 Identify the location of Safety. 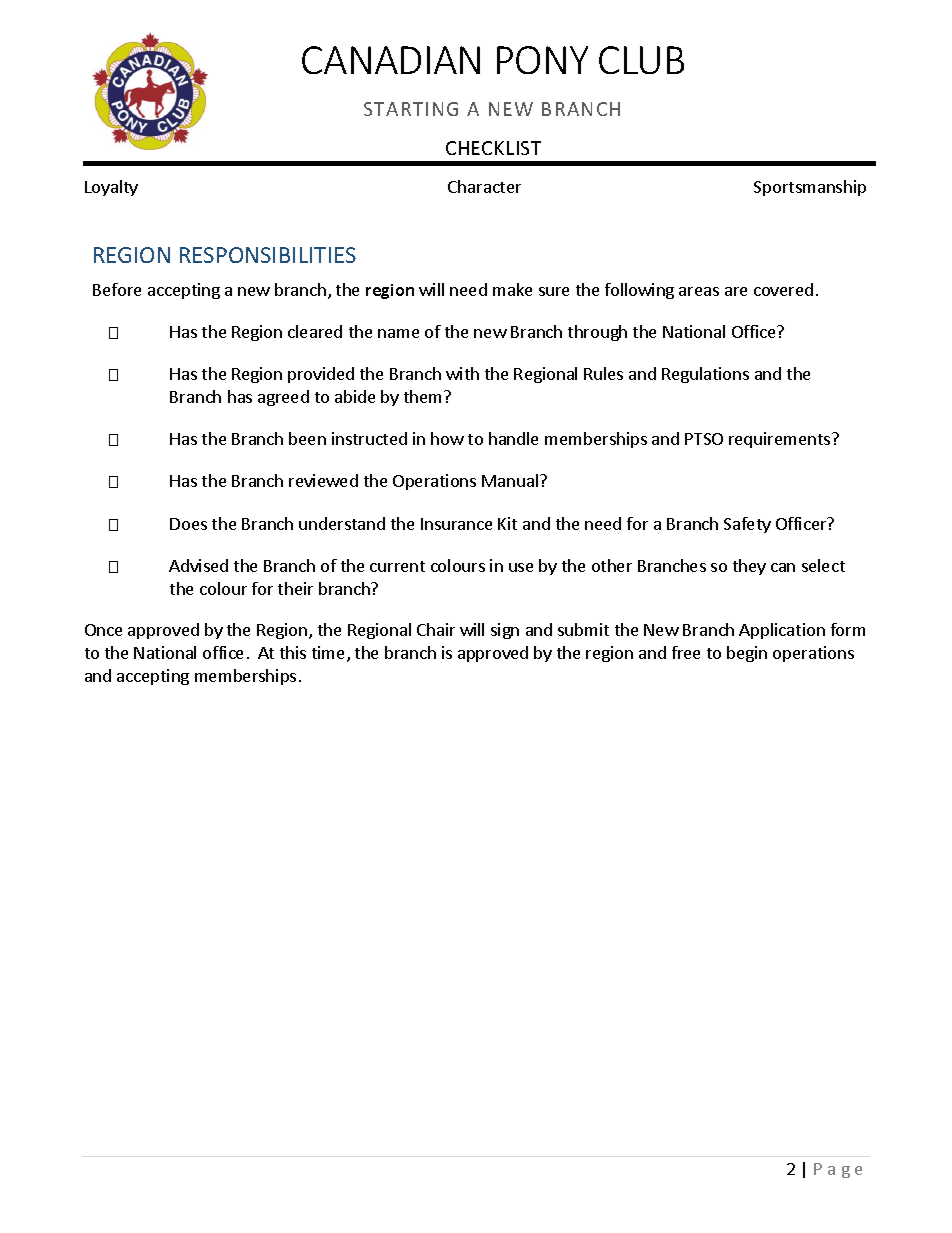
(747, 525).
